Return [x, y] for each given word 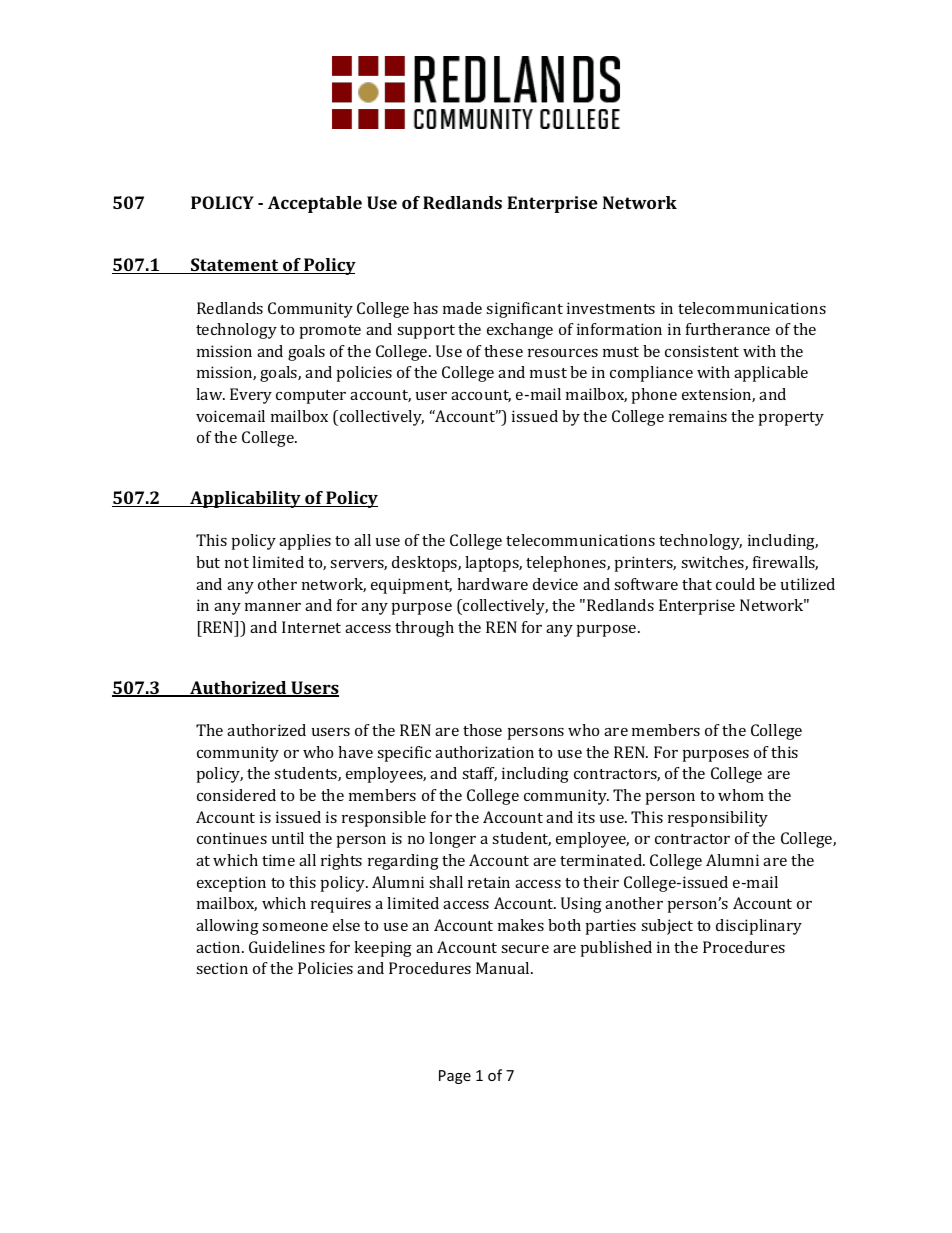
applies [305, 542]
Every [251, 396]
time [278, 860]
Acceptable [315, 204]
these [503, 351]
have [355, 752]
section [222, 968]
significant [524, 310]
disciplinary [759, 927]
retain [489, 882]
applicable [771, 374]
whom [741, 795]
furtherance [728, 329]
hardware [492, 584]
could [735, 584]
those [482, 730]
